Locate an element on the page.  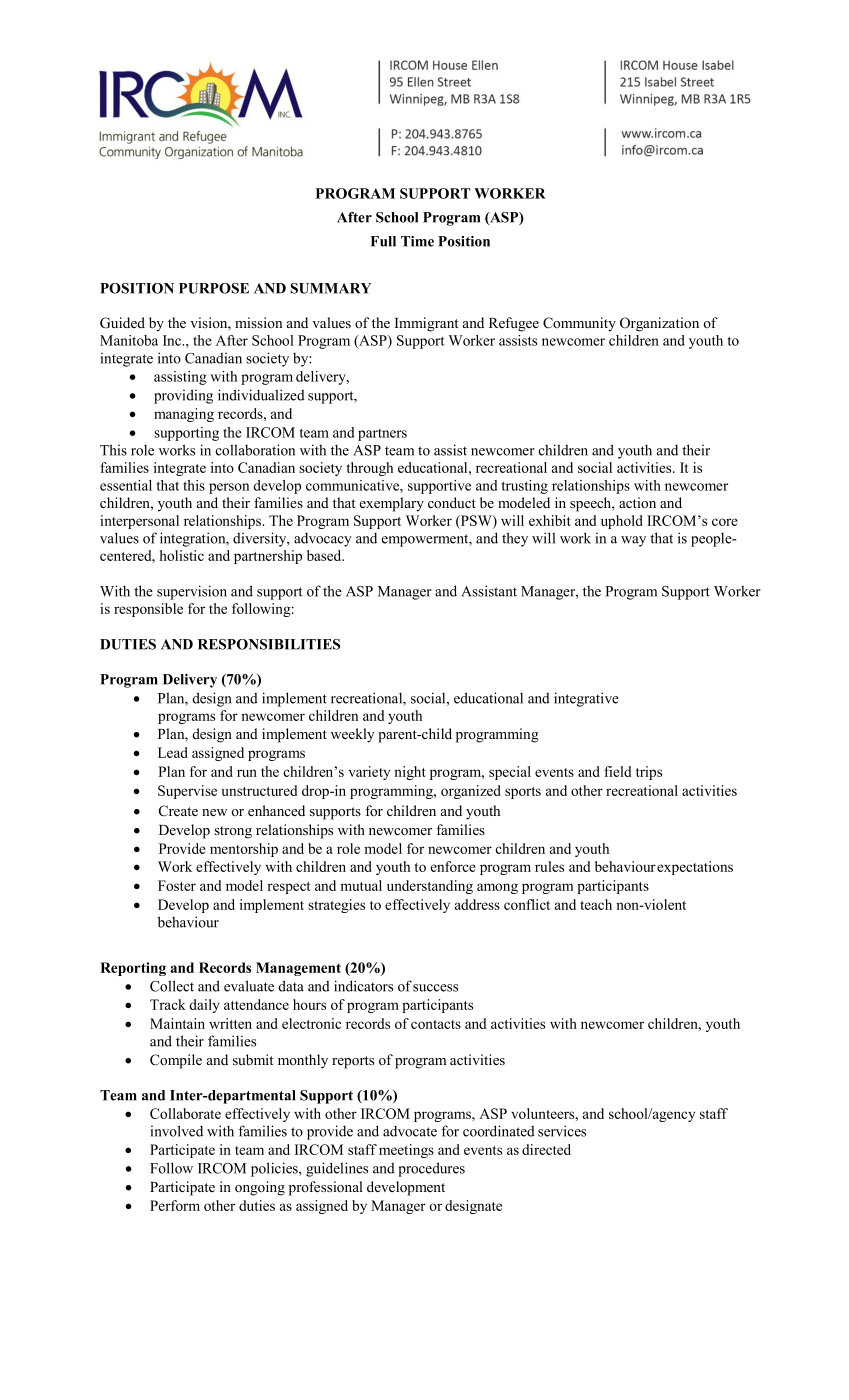
exemplary is located at coordinates (392, 504).
